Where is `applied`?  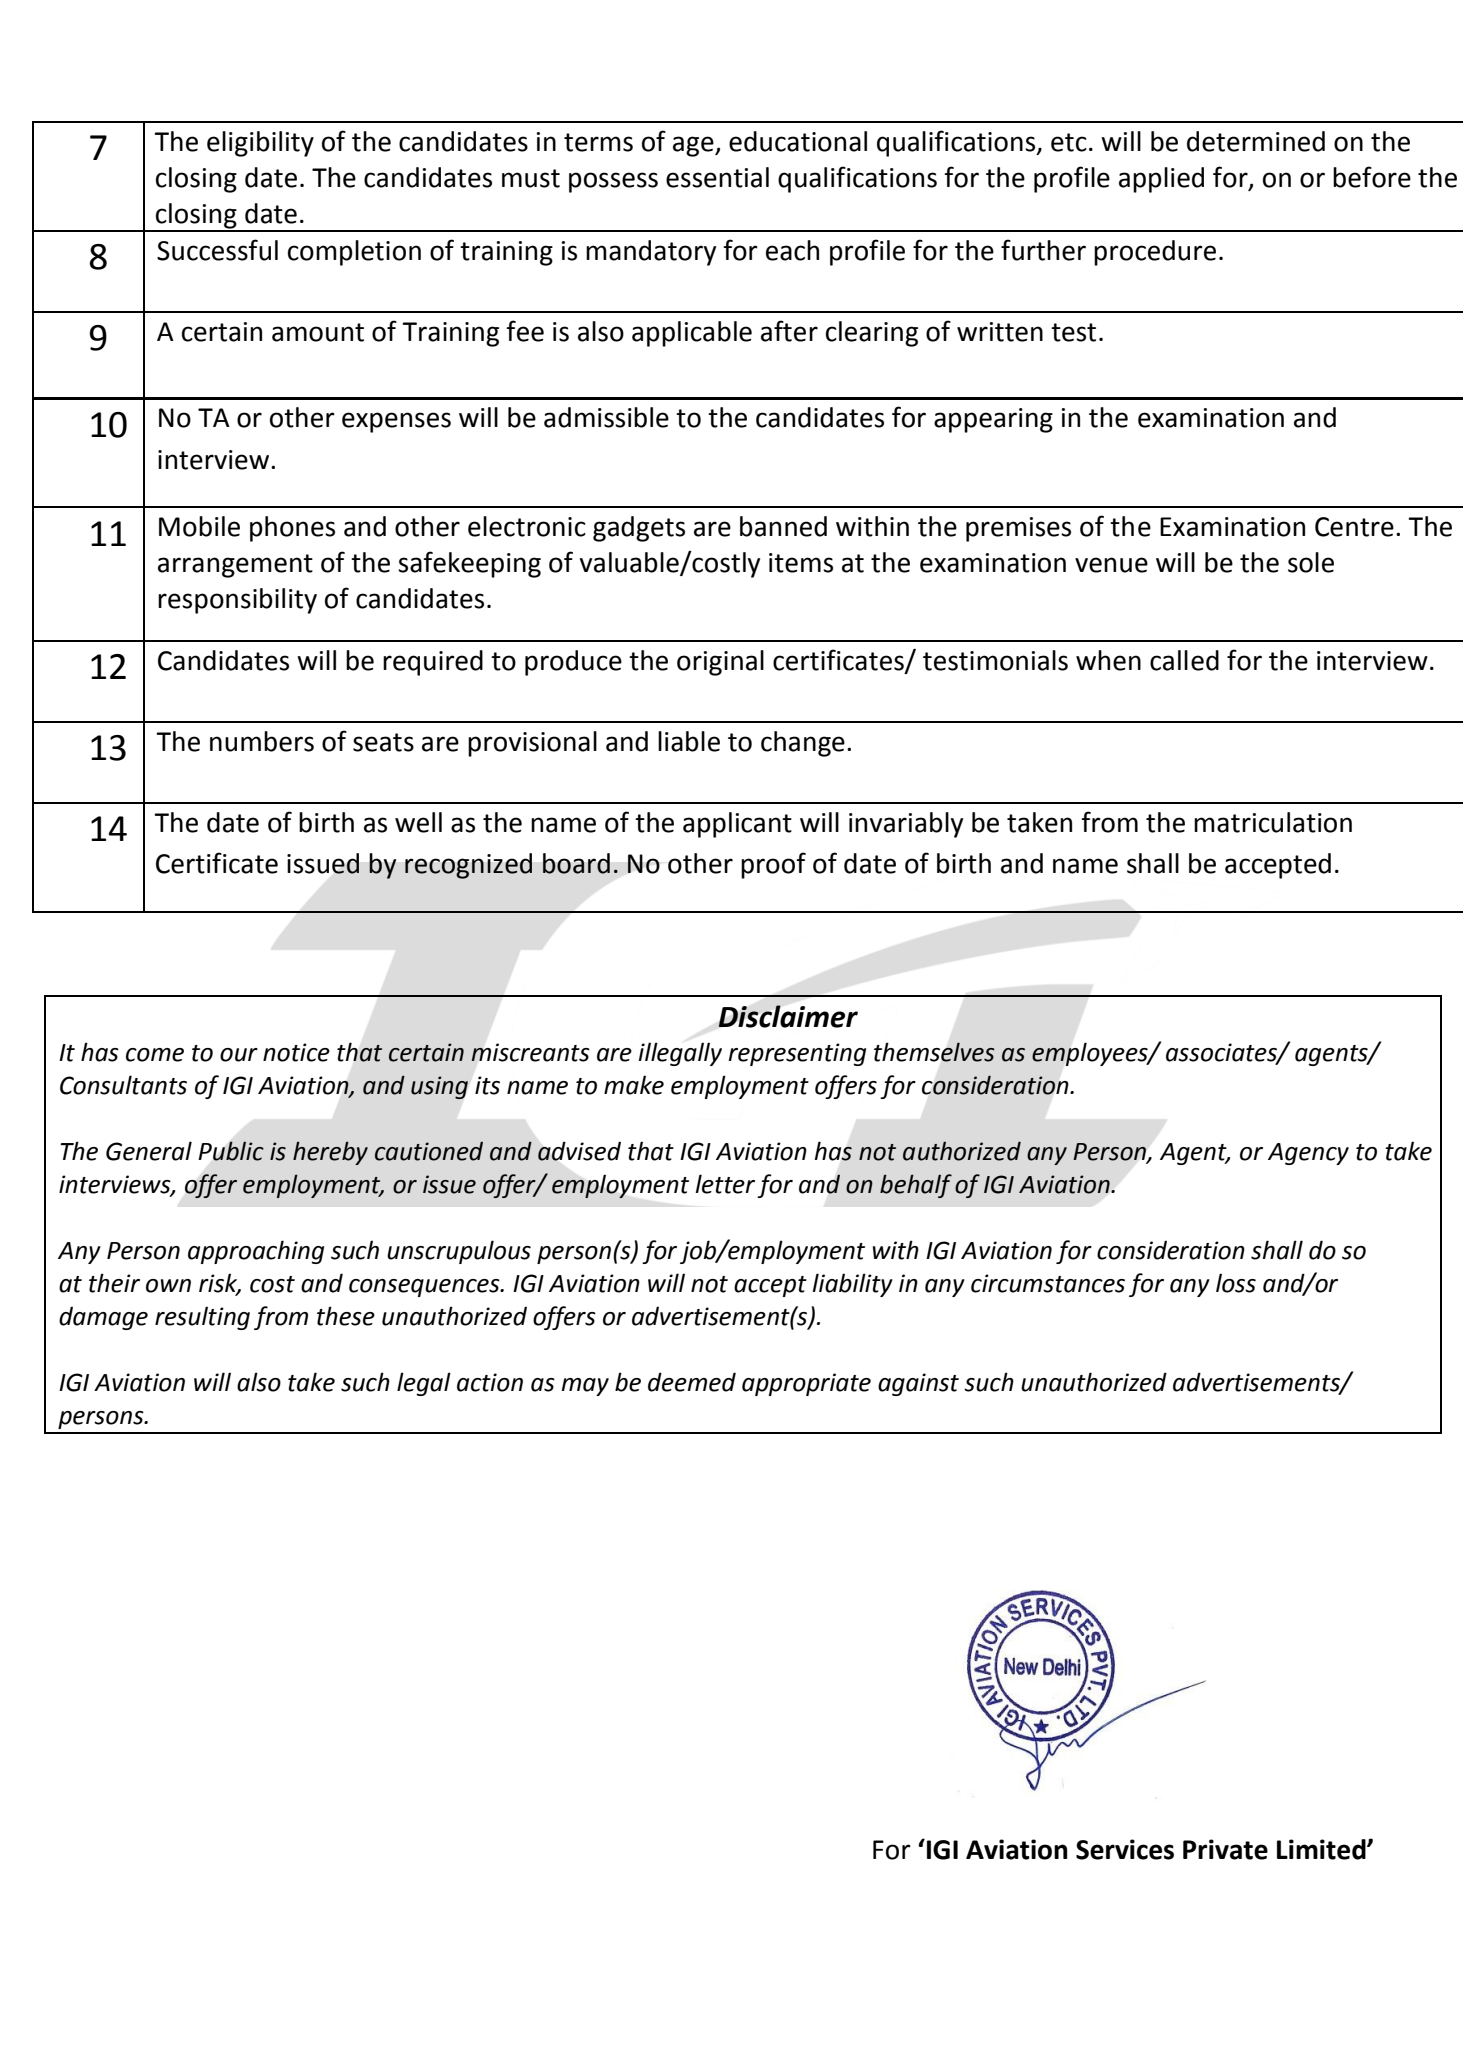
applied is located at coordinates (1161, 180).
